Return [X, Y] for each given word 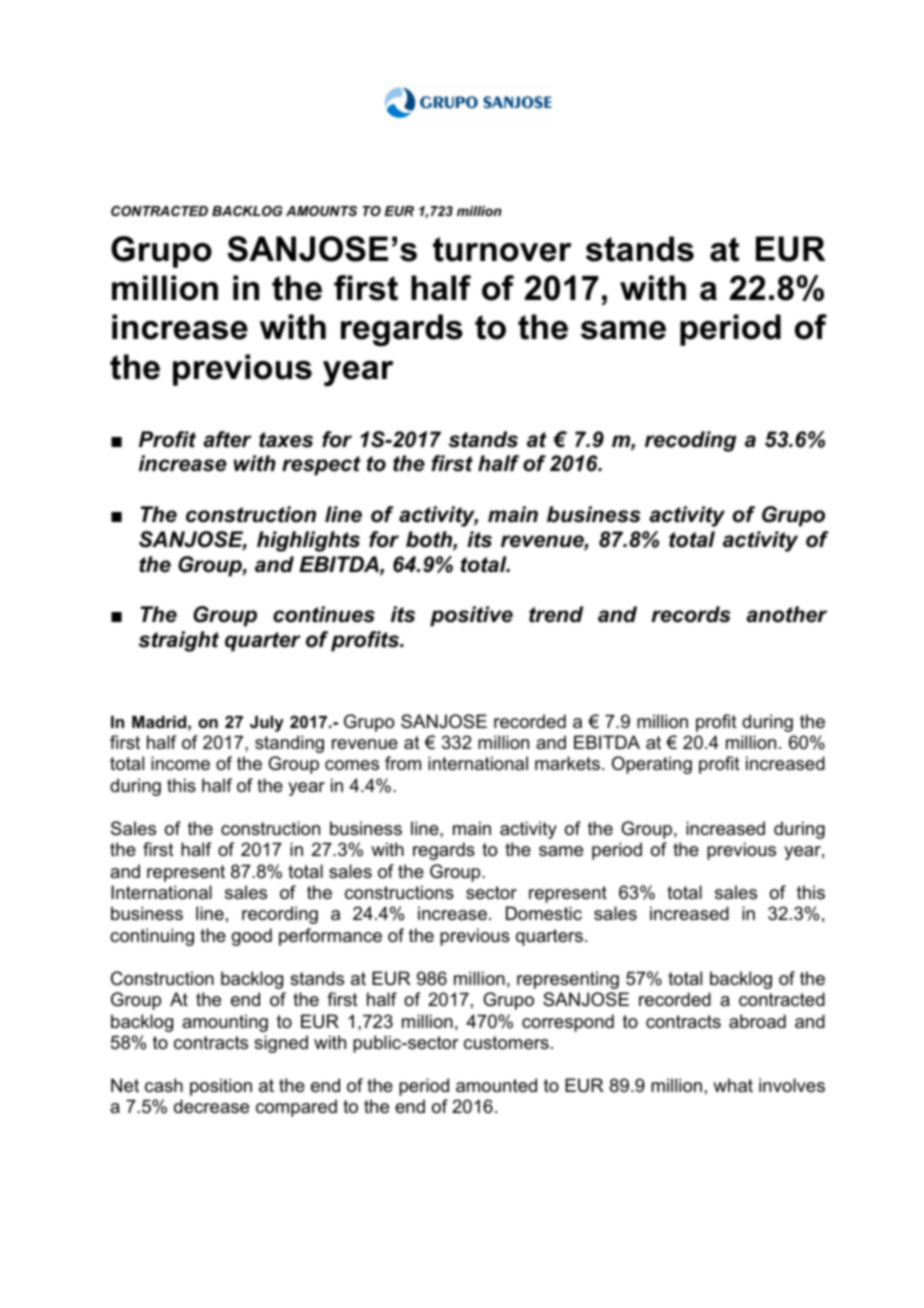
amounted [496, 1085]
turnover [502, 249]
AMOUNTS [321, 211]
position [221, 1087]
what [733, 1085]
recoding [690, 441]
